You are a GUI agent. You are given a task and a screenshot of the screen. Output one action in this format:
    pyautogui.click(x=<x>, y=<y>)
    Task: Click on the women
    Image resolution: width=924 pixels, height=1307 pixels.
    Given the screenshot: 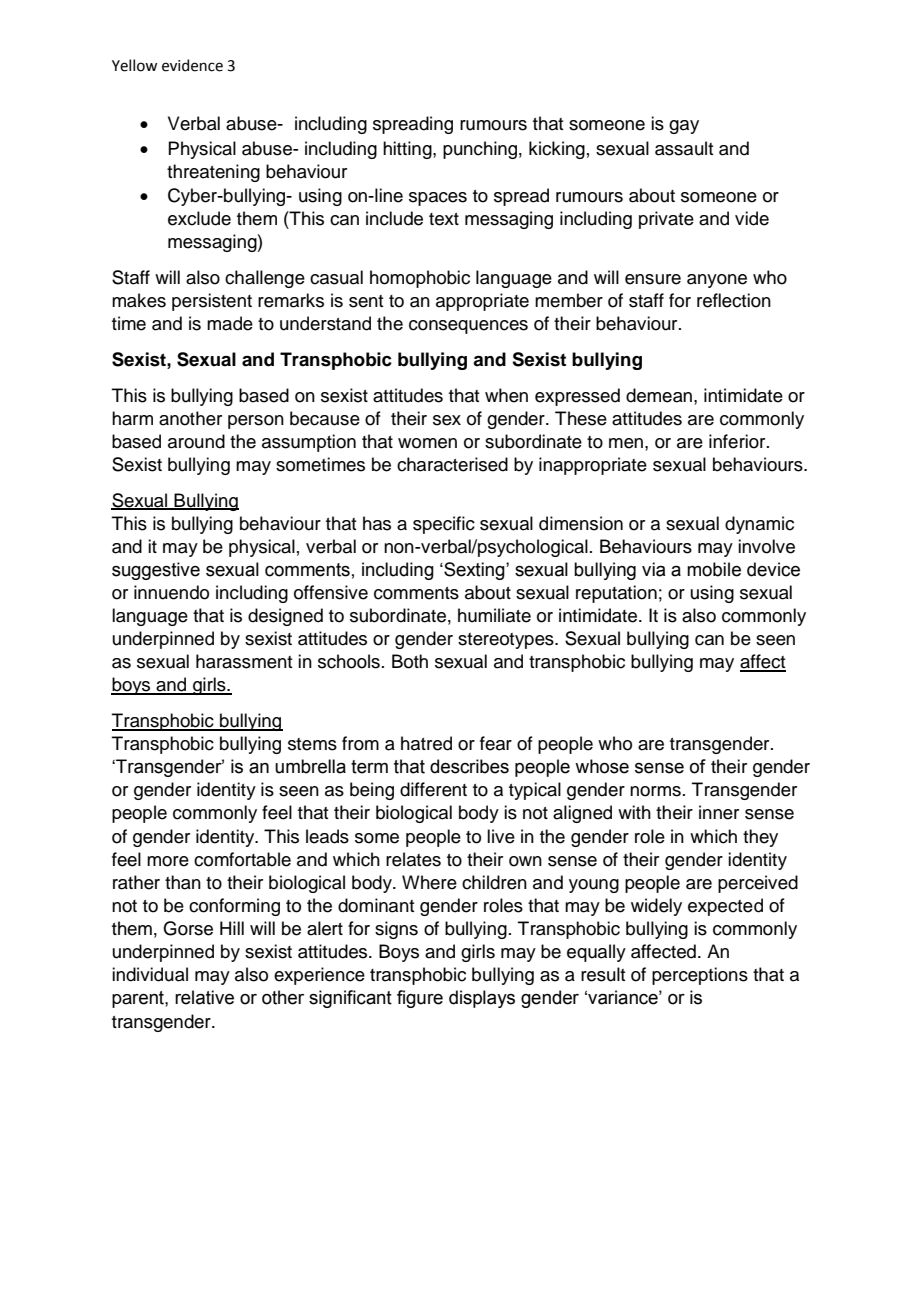 What is the action you would take?
    pyautogui.click(x=427, y=443)
